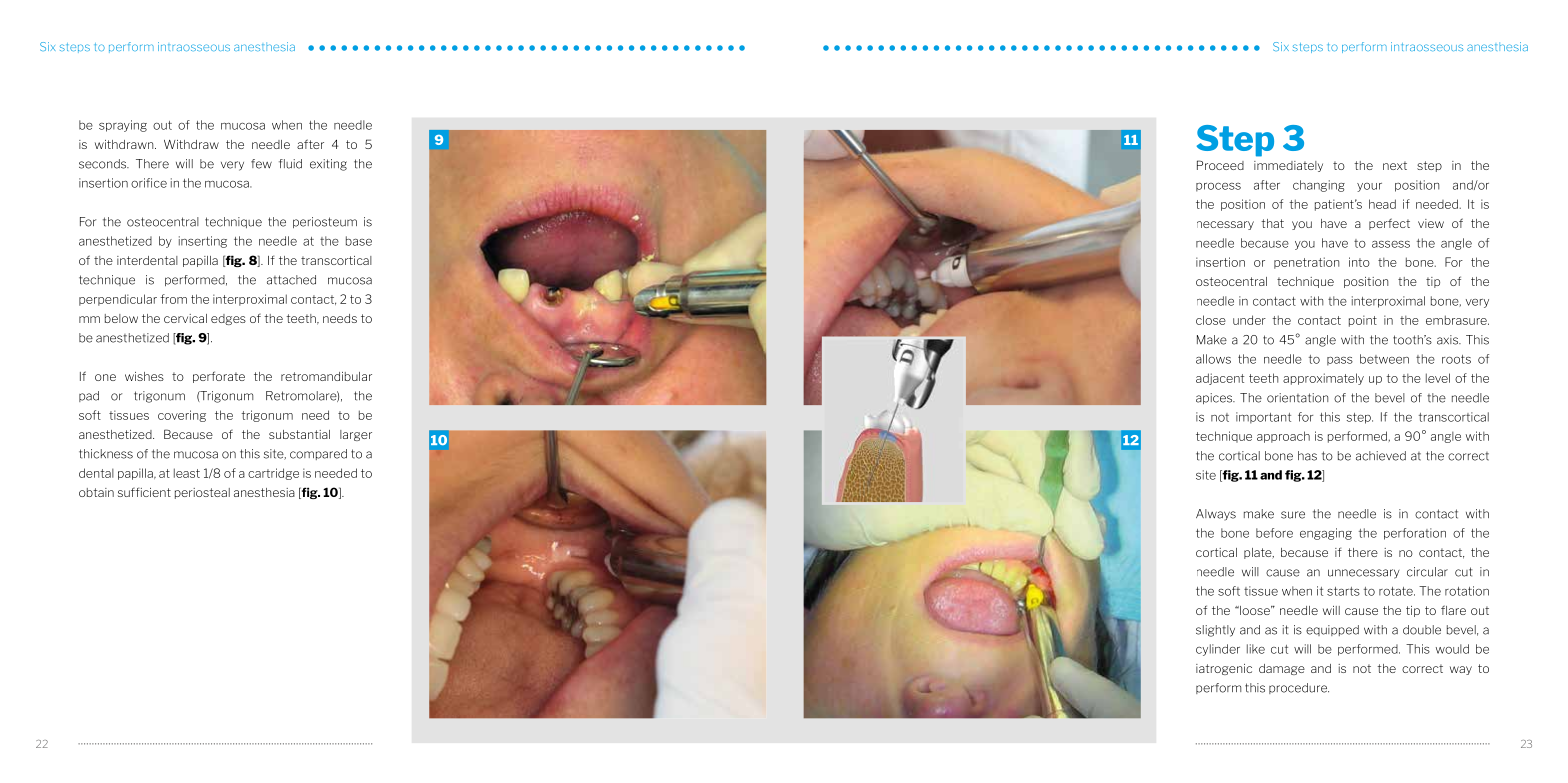 The image size is (1568, 783). I want to click on plate, so click(1259, 553).
